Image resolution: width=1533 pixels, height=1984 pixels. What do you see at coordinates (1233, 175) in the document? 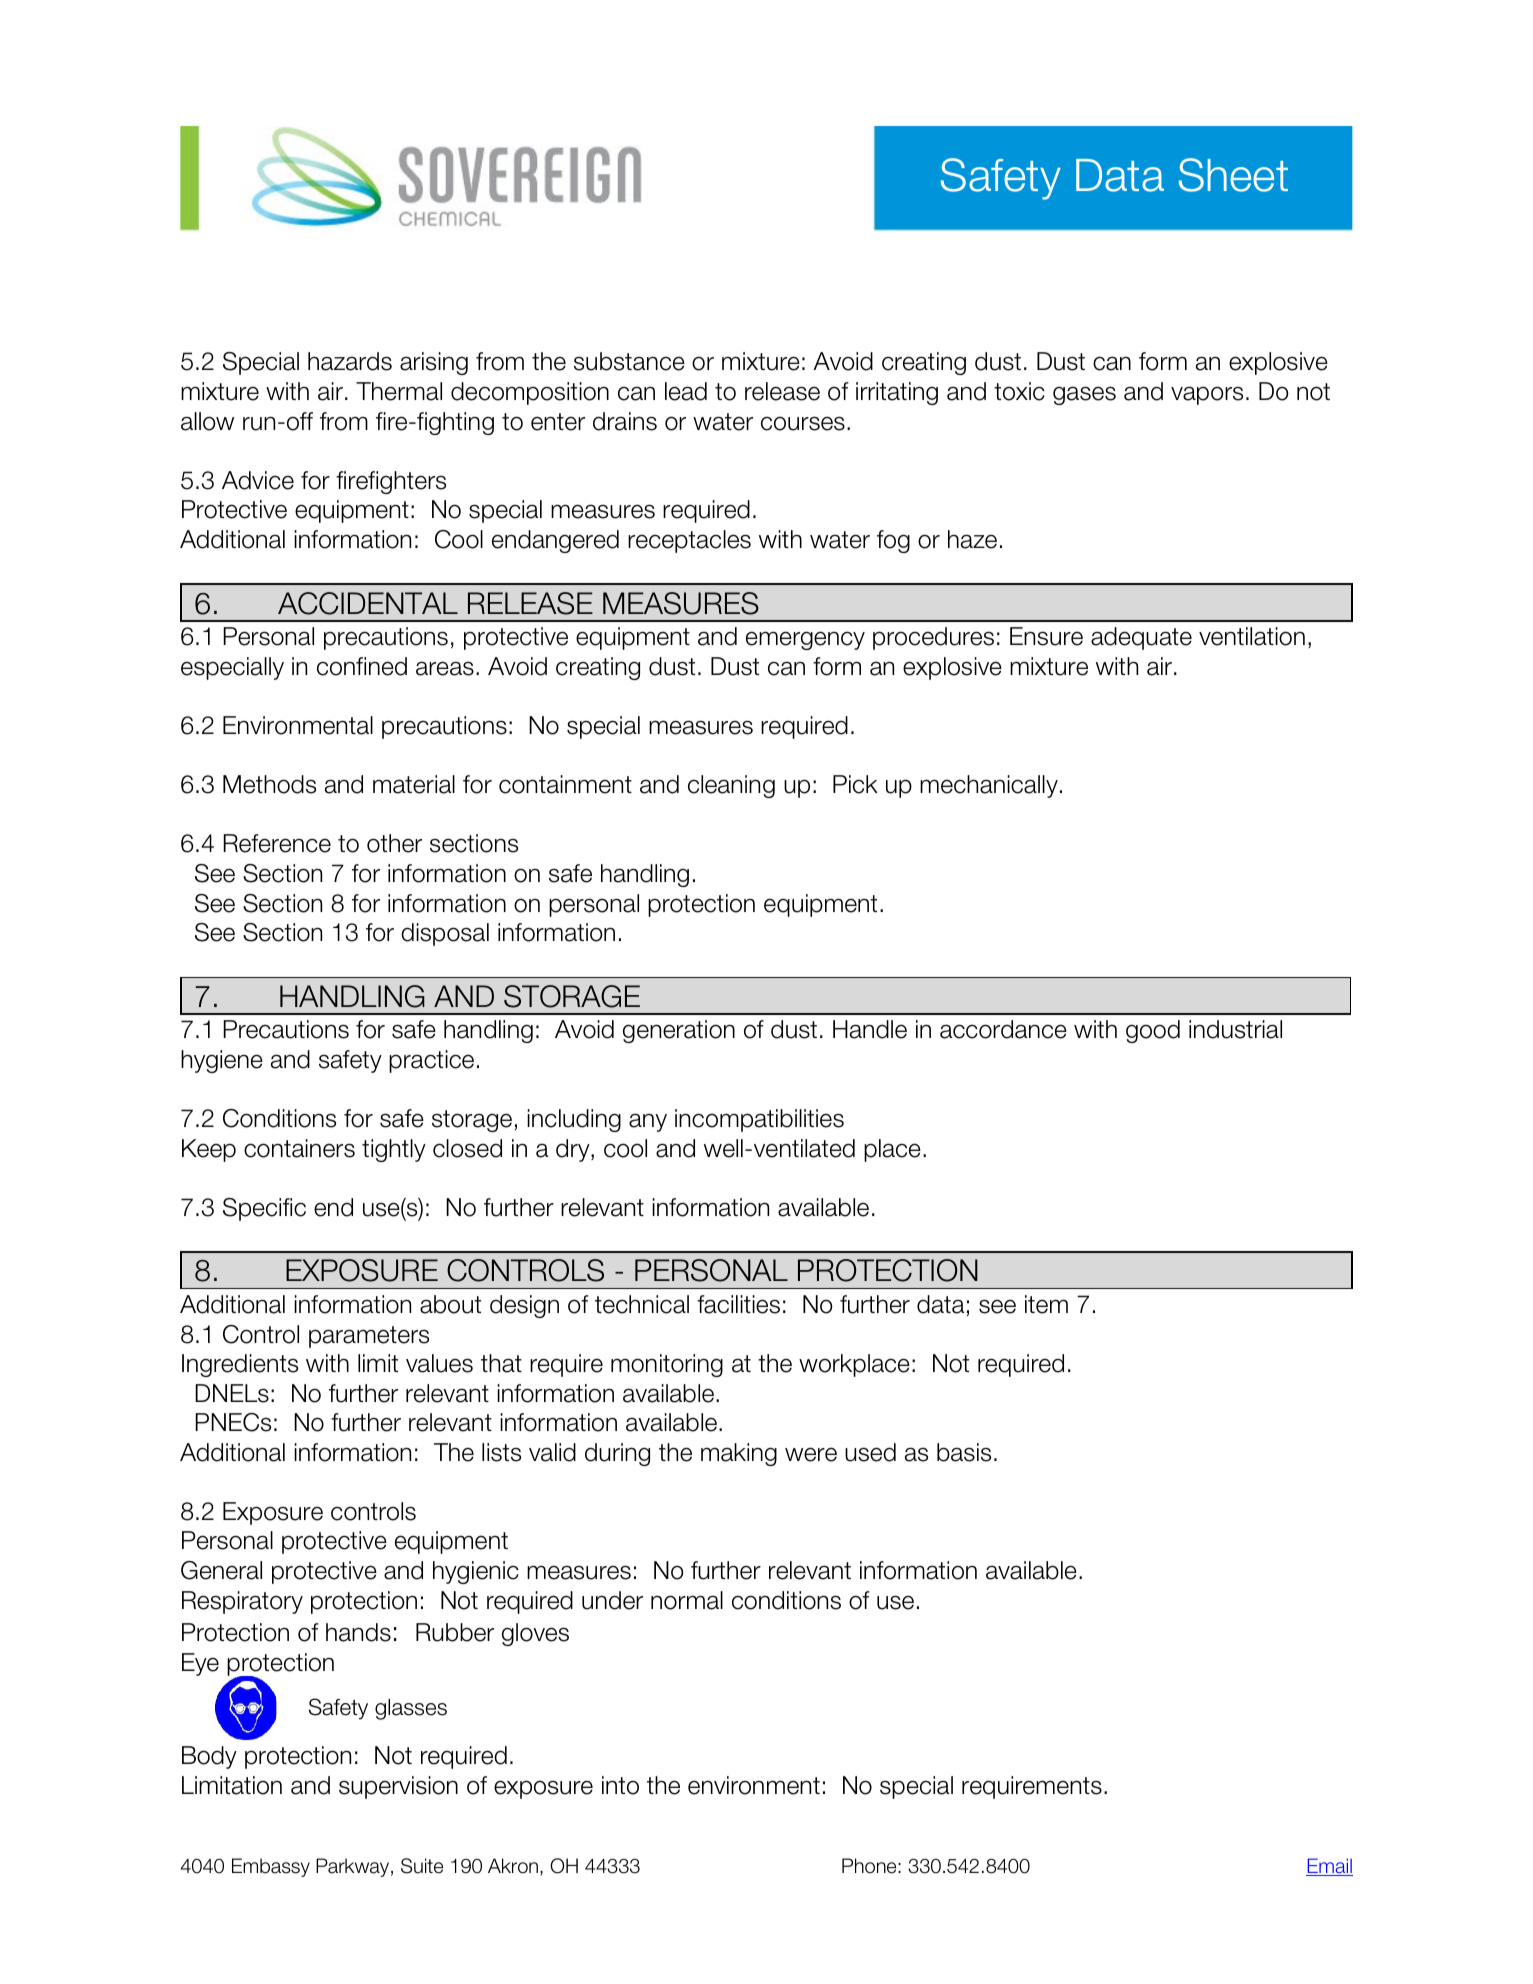
I see `Sheet` at bounding box center [1233, 175].
